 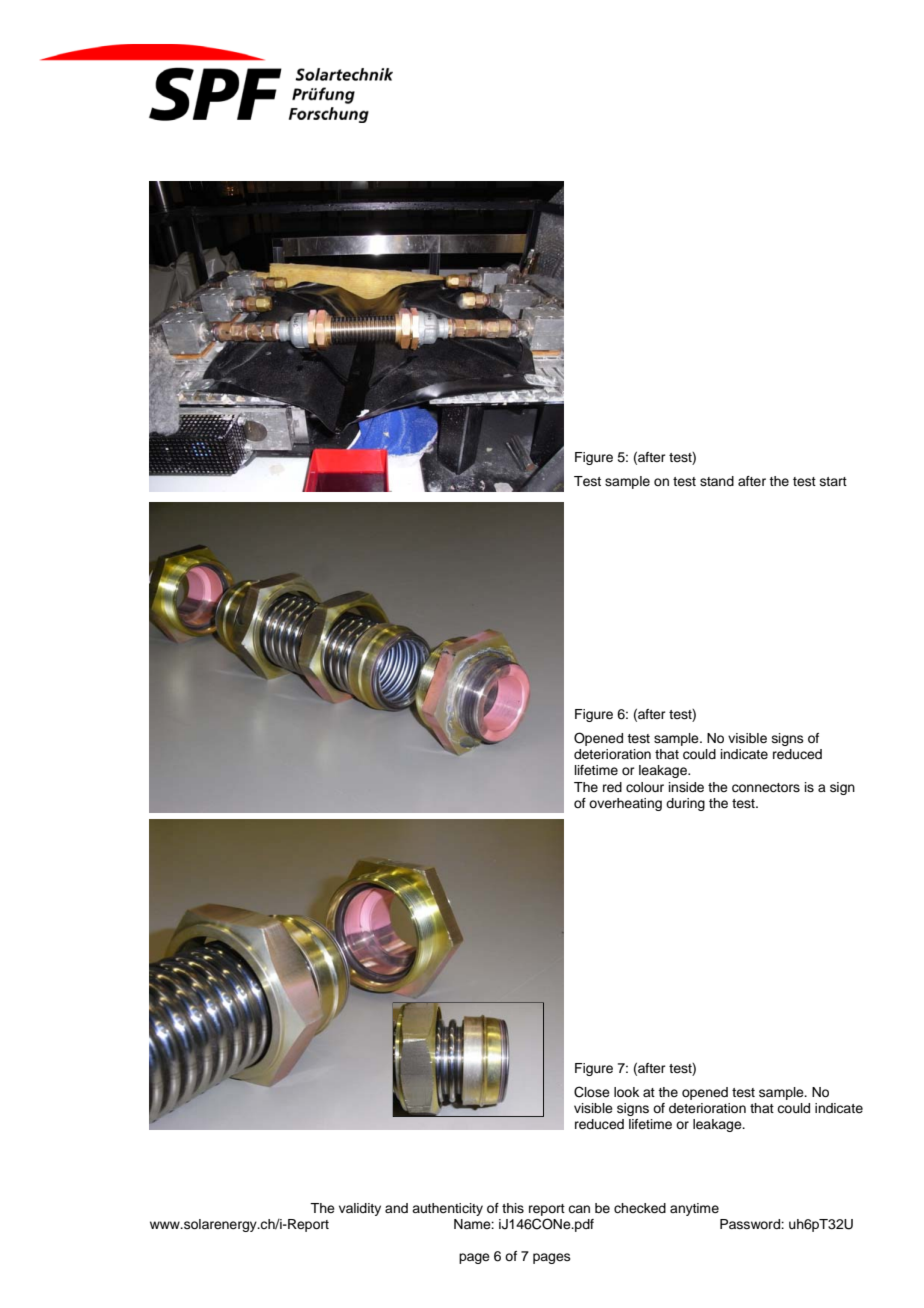 I want to click on start, so click(x=833, y=481).
